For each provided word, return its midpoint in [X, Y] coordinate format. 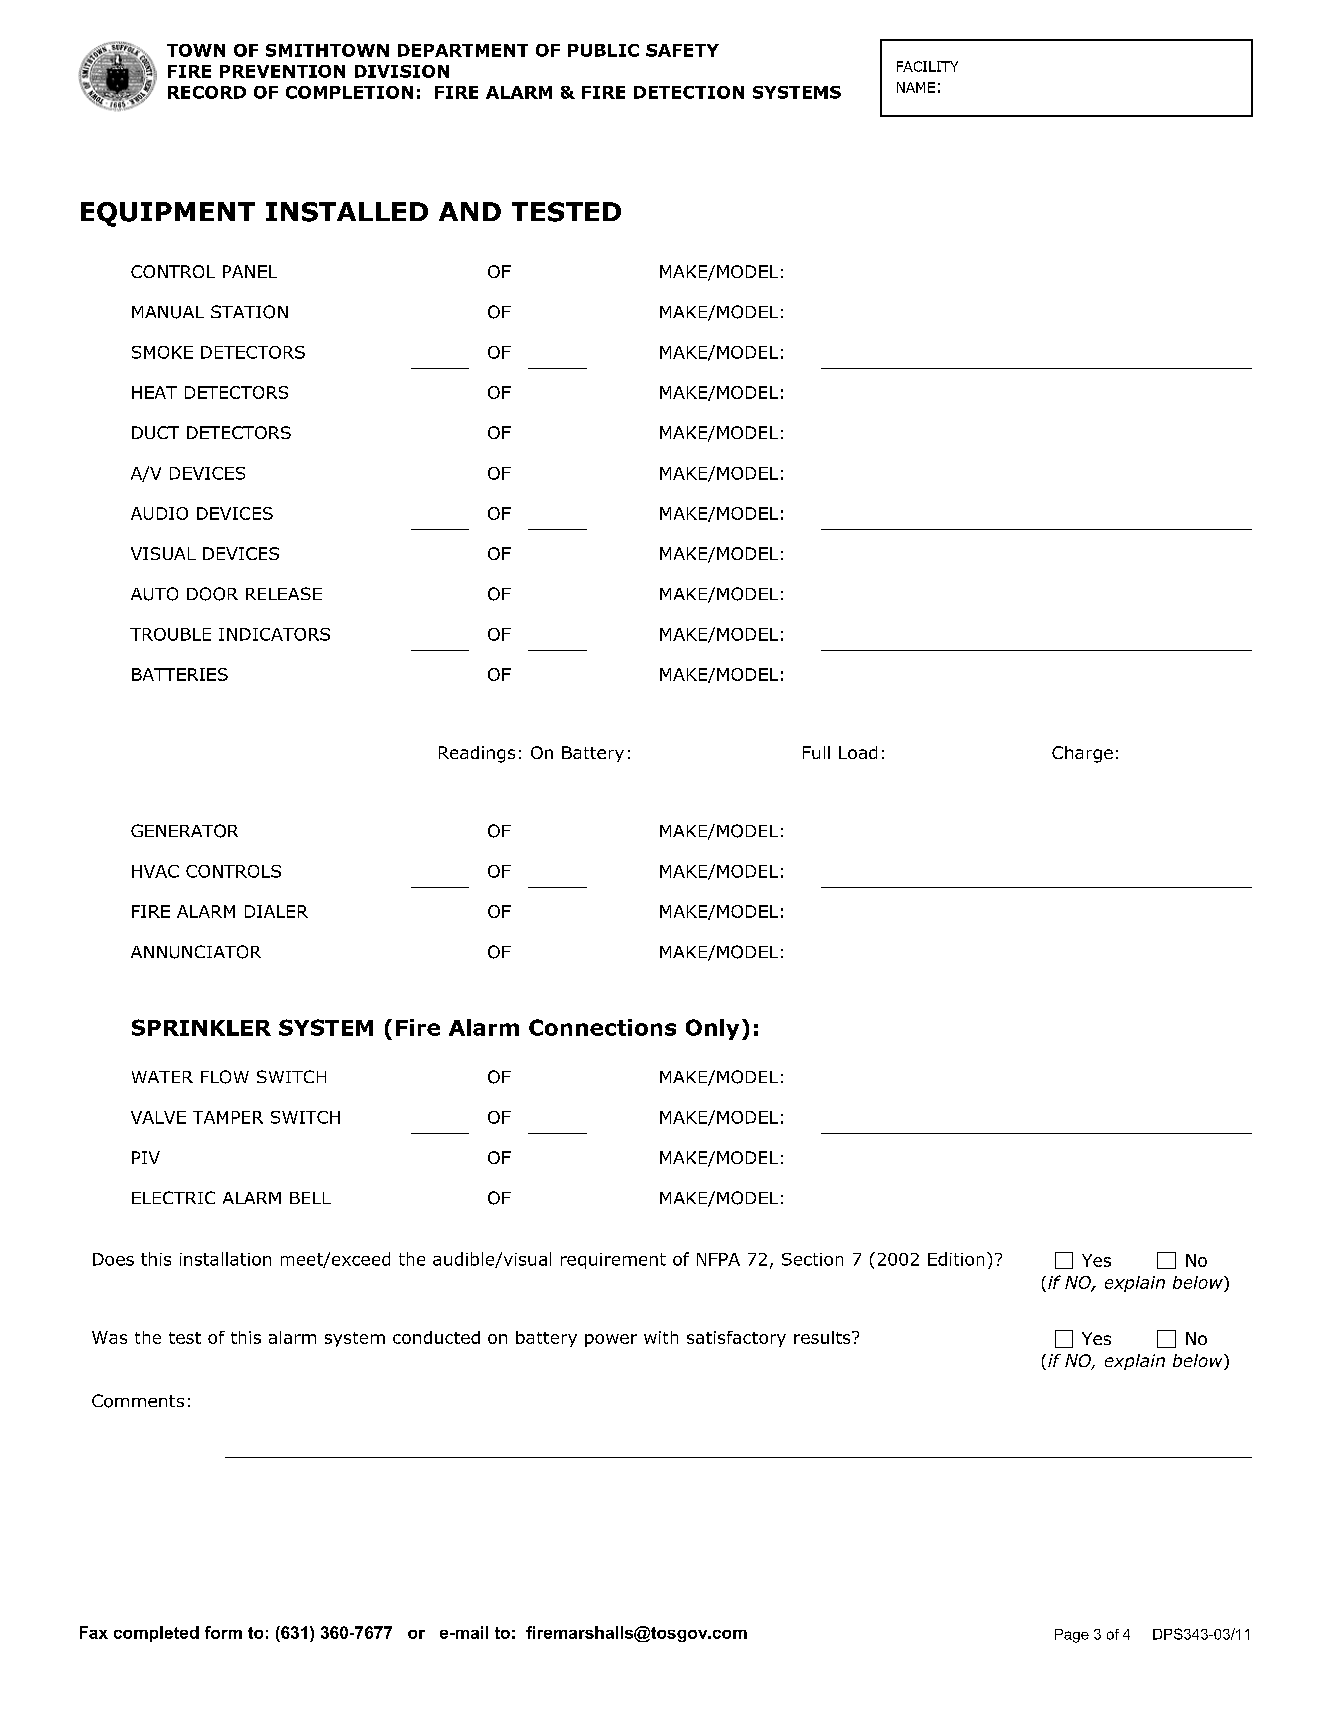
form [223, 1632]
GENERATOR [184, 831]
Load [858, 752]
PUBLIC [603, 50]
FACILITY [927, 66]
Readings [477, 754]
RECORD [207, 92]
